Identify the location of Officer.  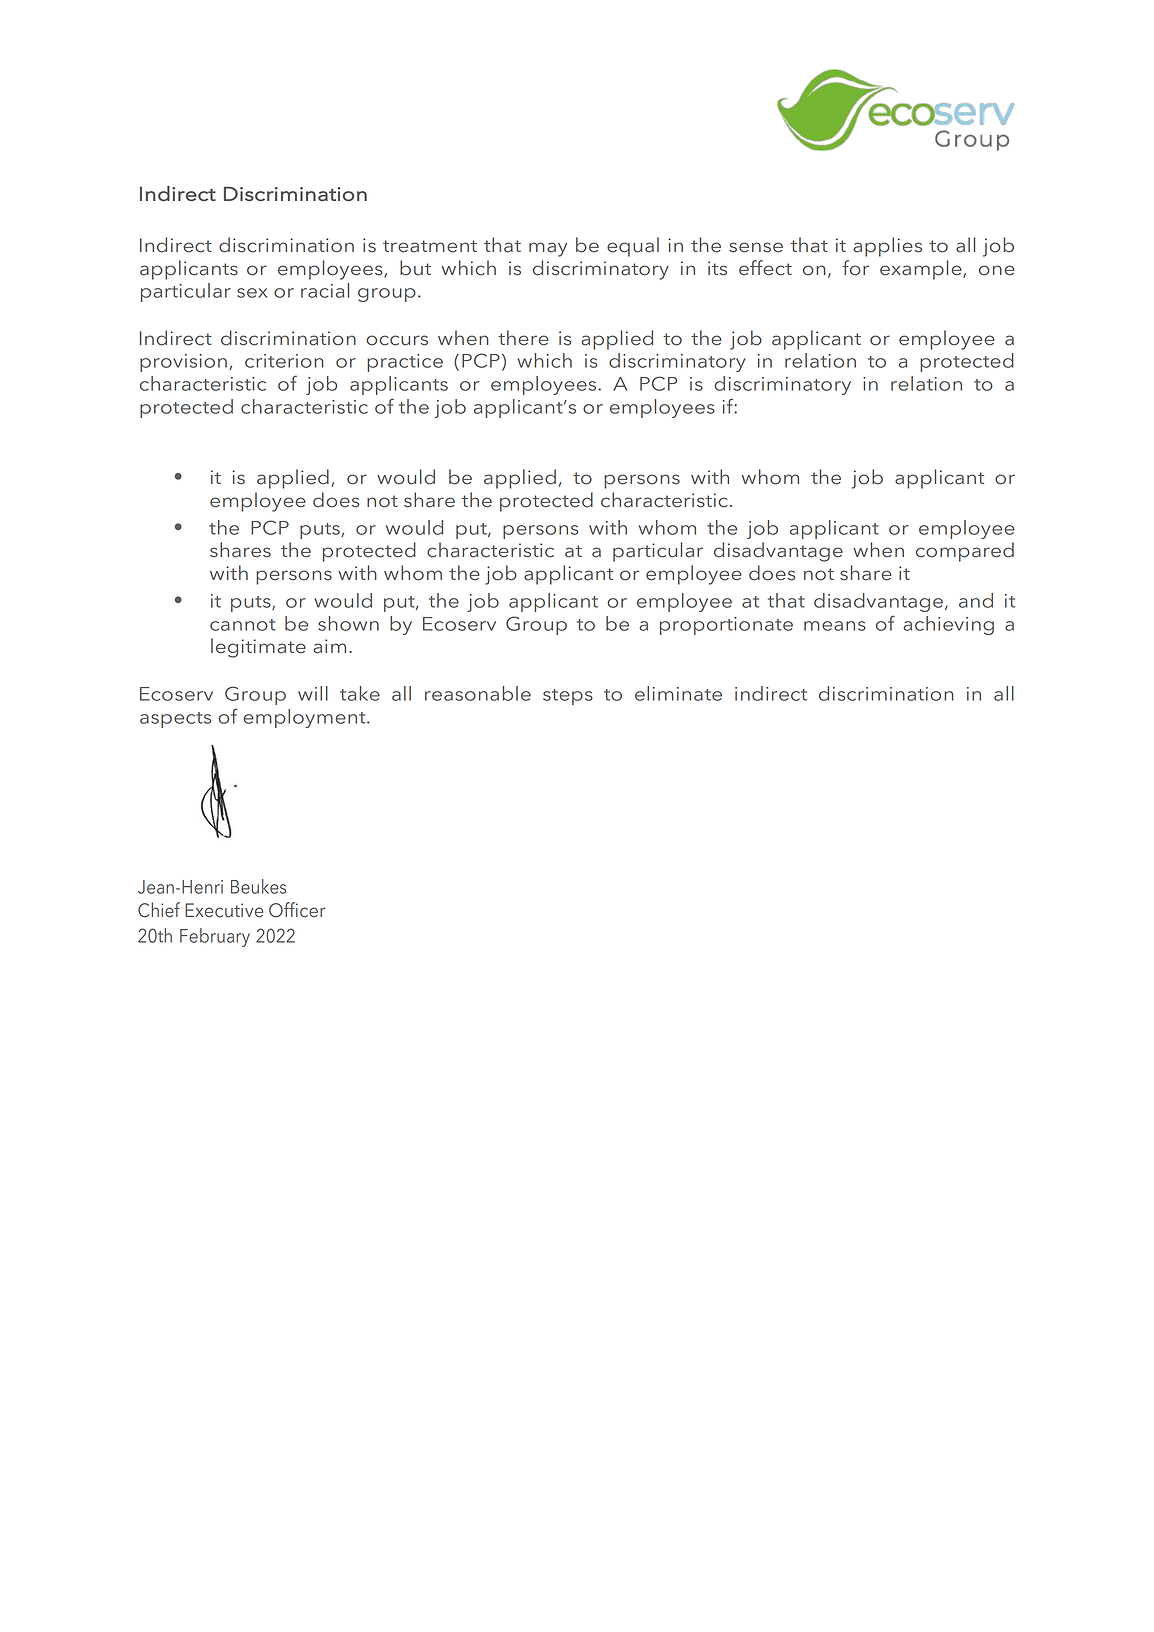
(297, 910).
